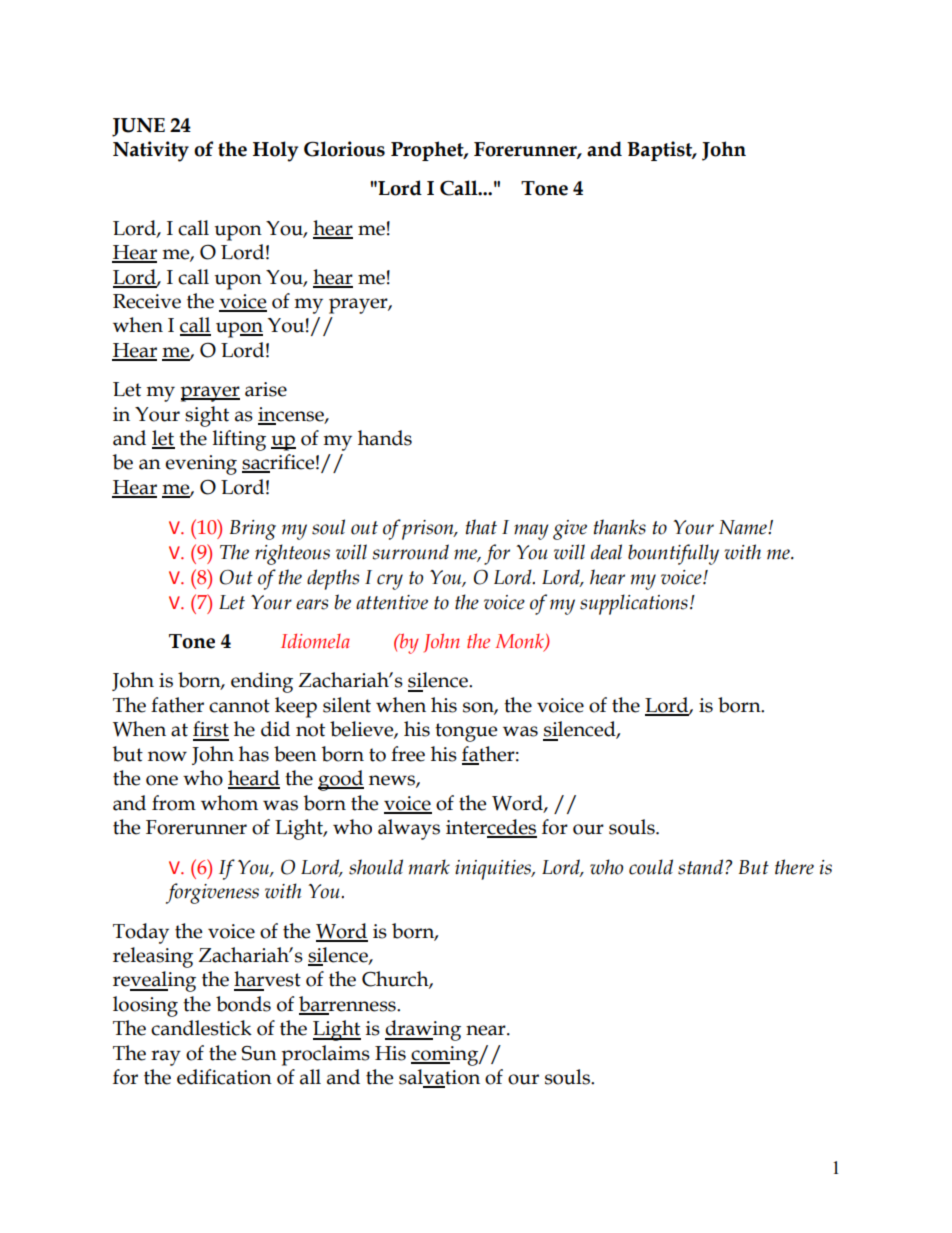 Image resolution: width=952 pixels, height=1233 pixels. I want to click on that, so click(481, 527).
